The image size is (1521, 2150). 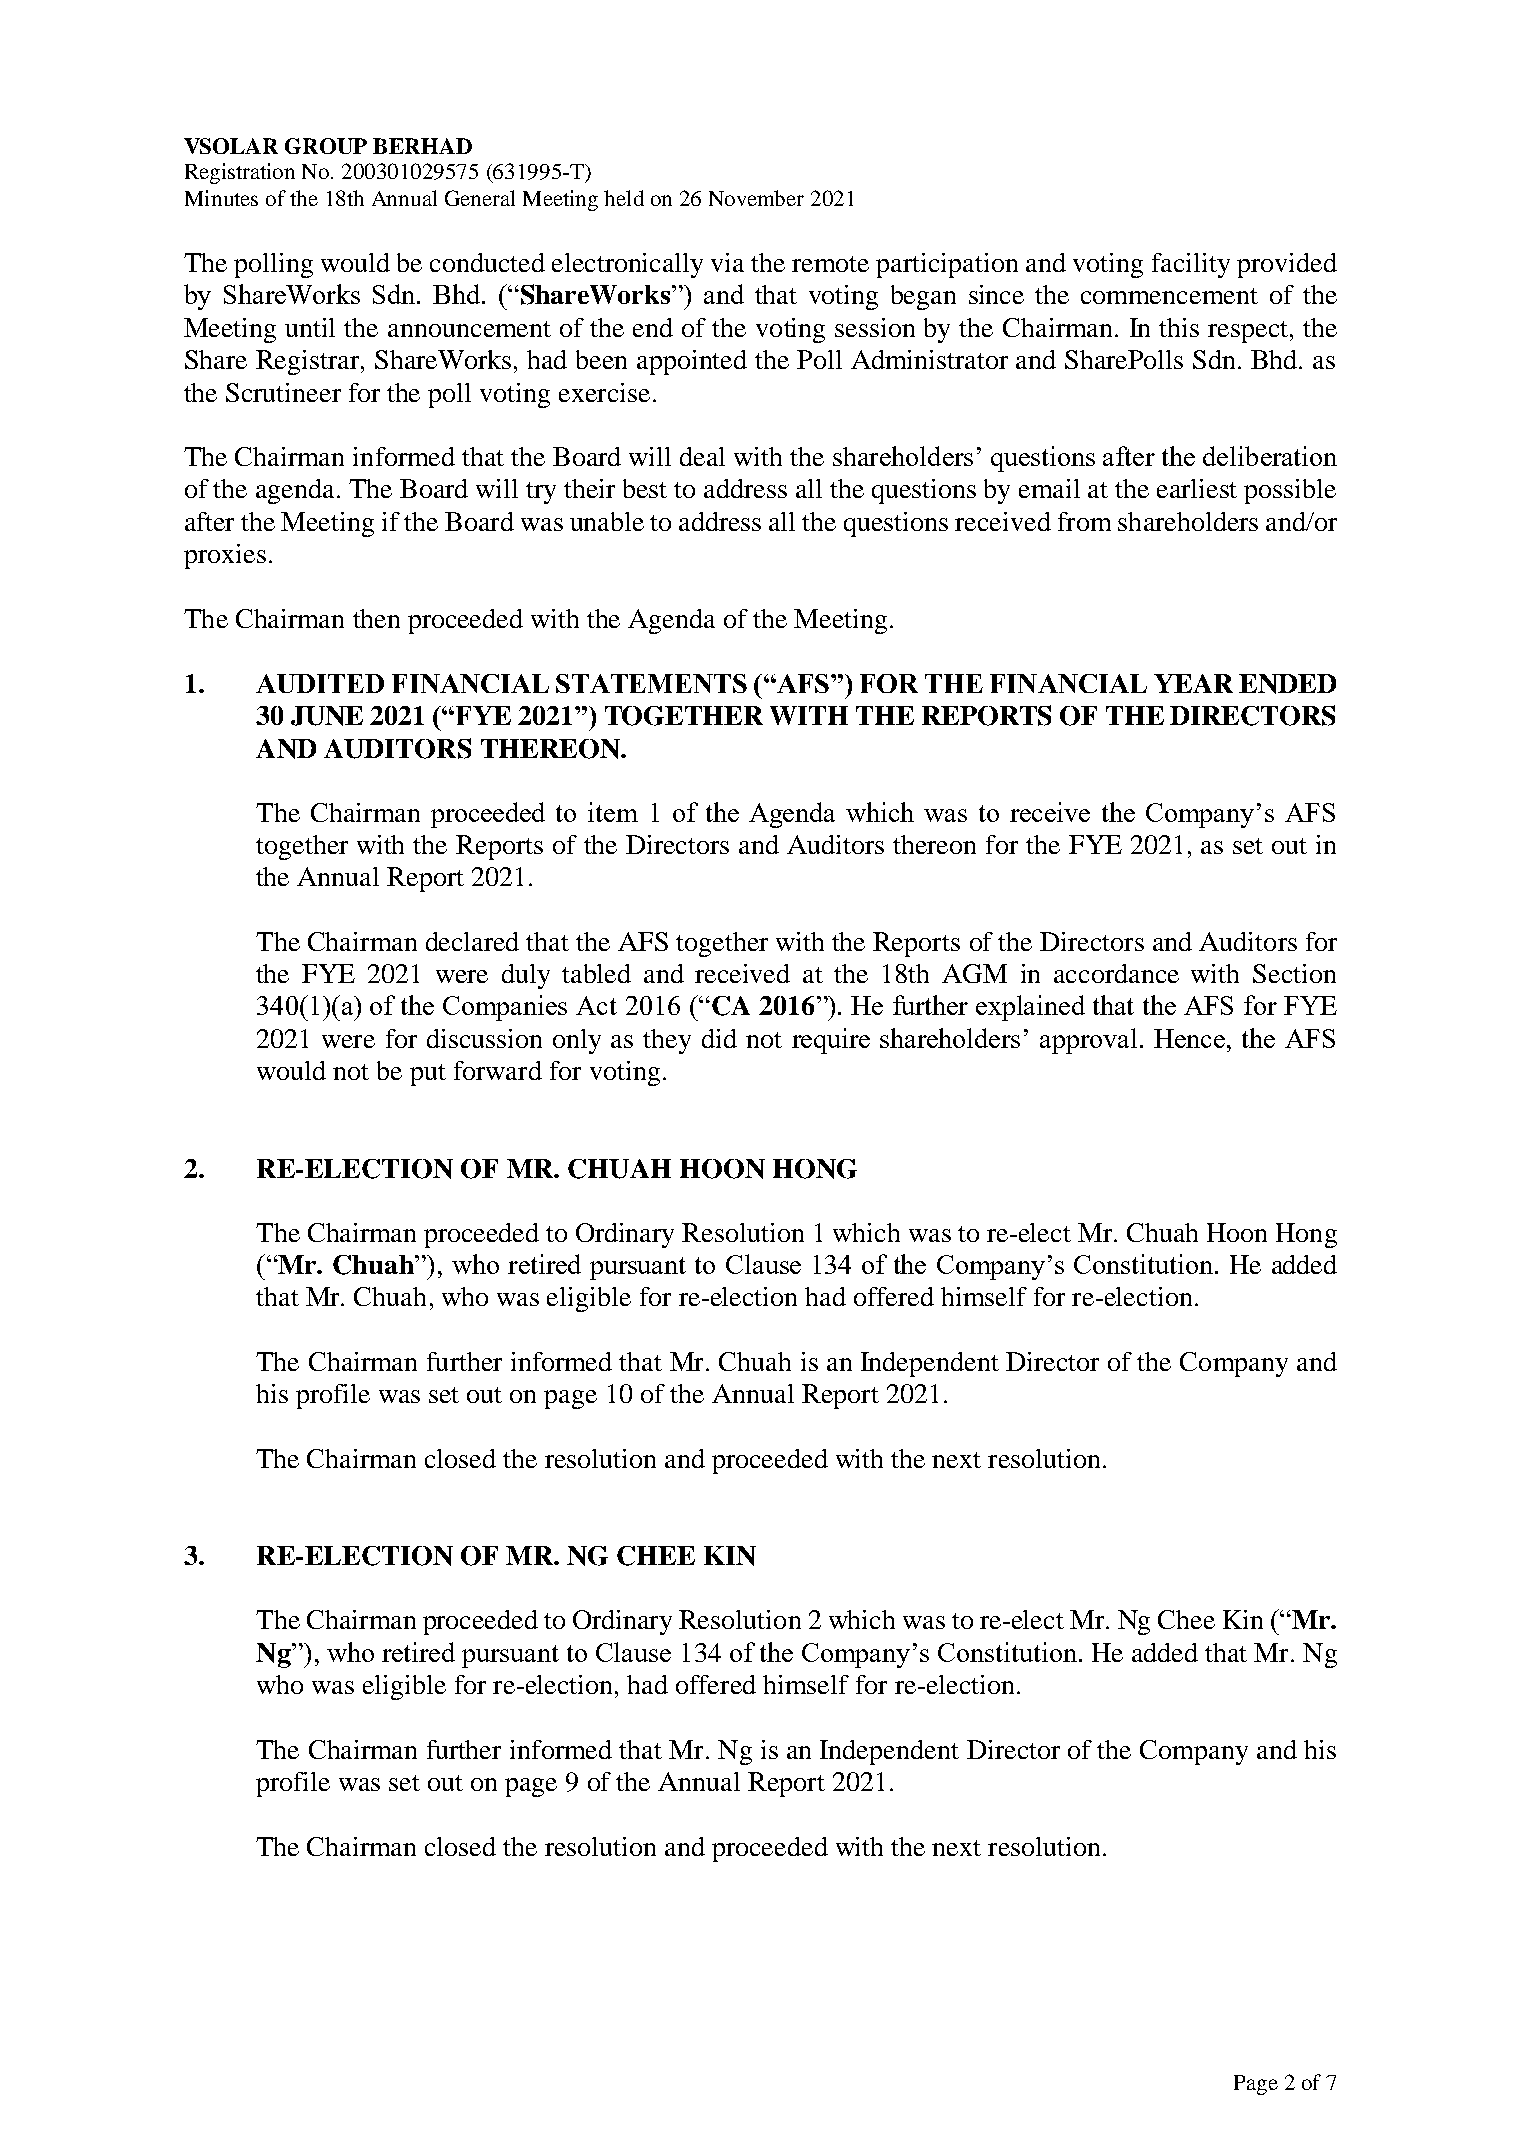 I want to click on facility, so click(x=1191, y=265).
